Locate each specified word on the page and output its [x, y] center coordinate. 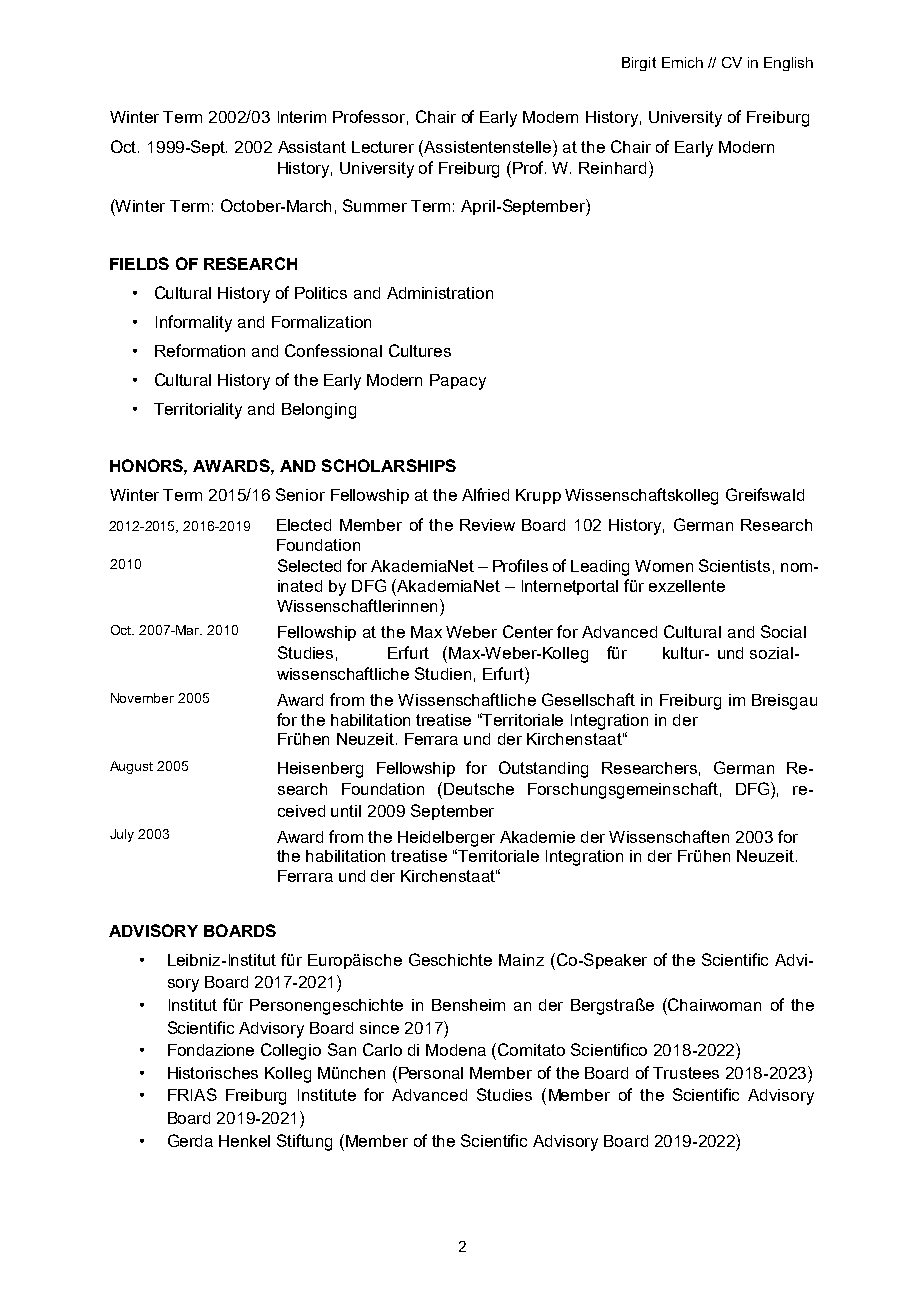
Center [528, 631]
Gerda [190, 1140]
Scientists [734, 565]
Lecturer [383, 147]
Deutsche [479, 789]
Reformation [200, 350]
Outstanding [543, 769]
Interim [302, 117]
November [142, 698]
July [122, 835]
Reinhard [612, 168]
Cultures [420, 350]
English [788, 64]
